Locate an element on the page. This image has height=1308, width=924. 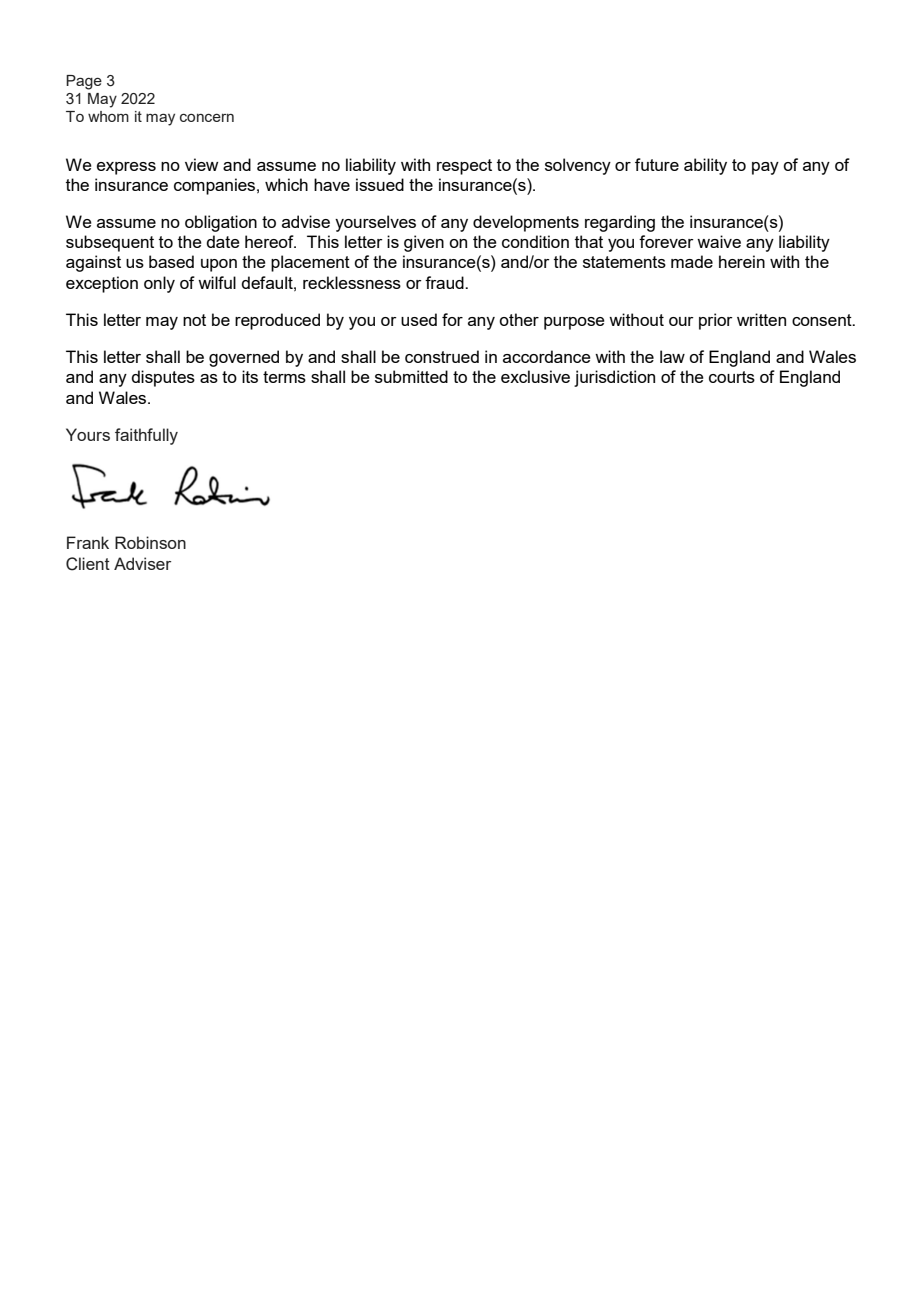
not is located at coordinates (194, 320).
